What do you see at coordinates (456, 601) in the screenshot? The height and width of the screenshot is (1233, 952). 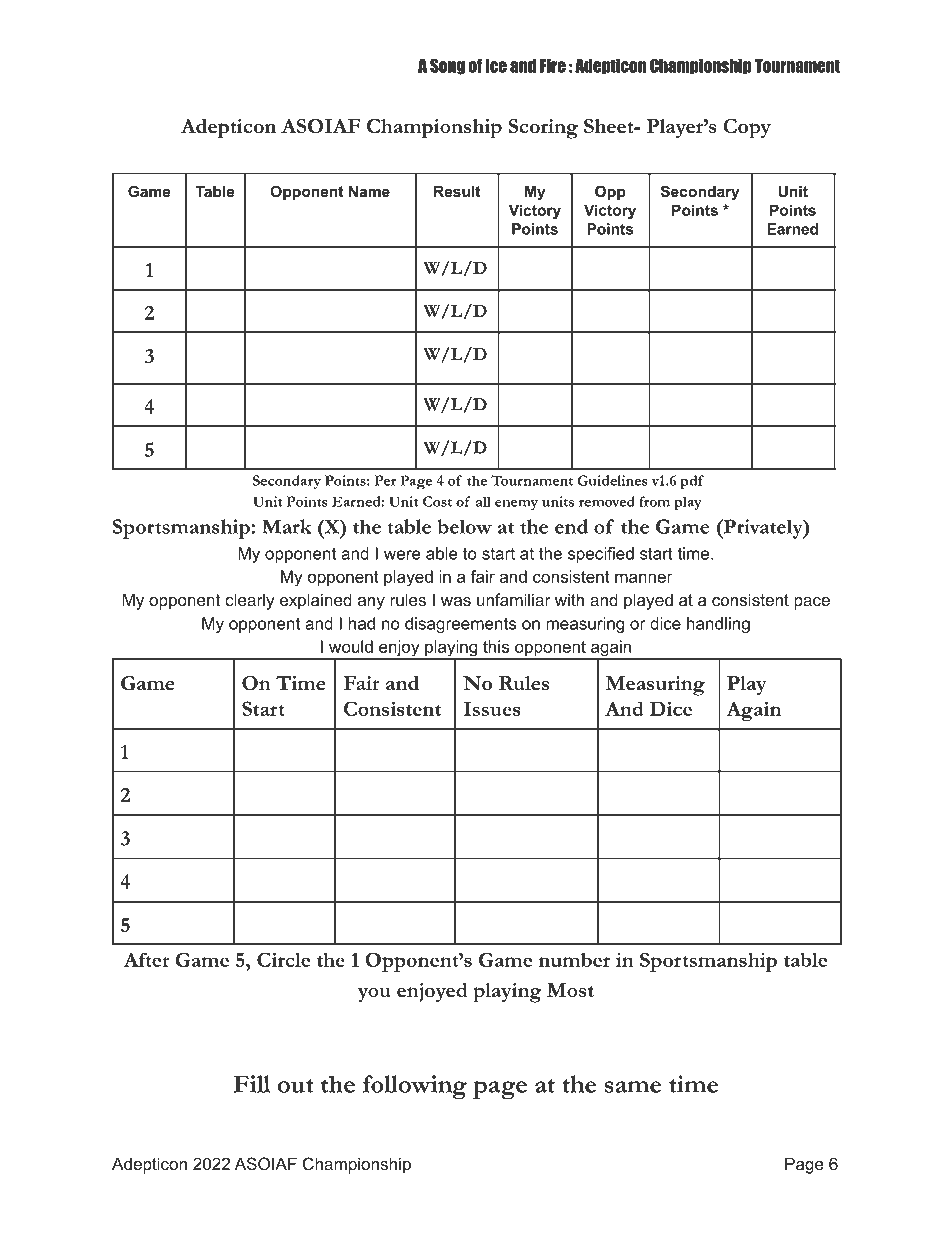 I see `was` at bounding box center [456, 601].
